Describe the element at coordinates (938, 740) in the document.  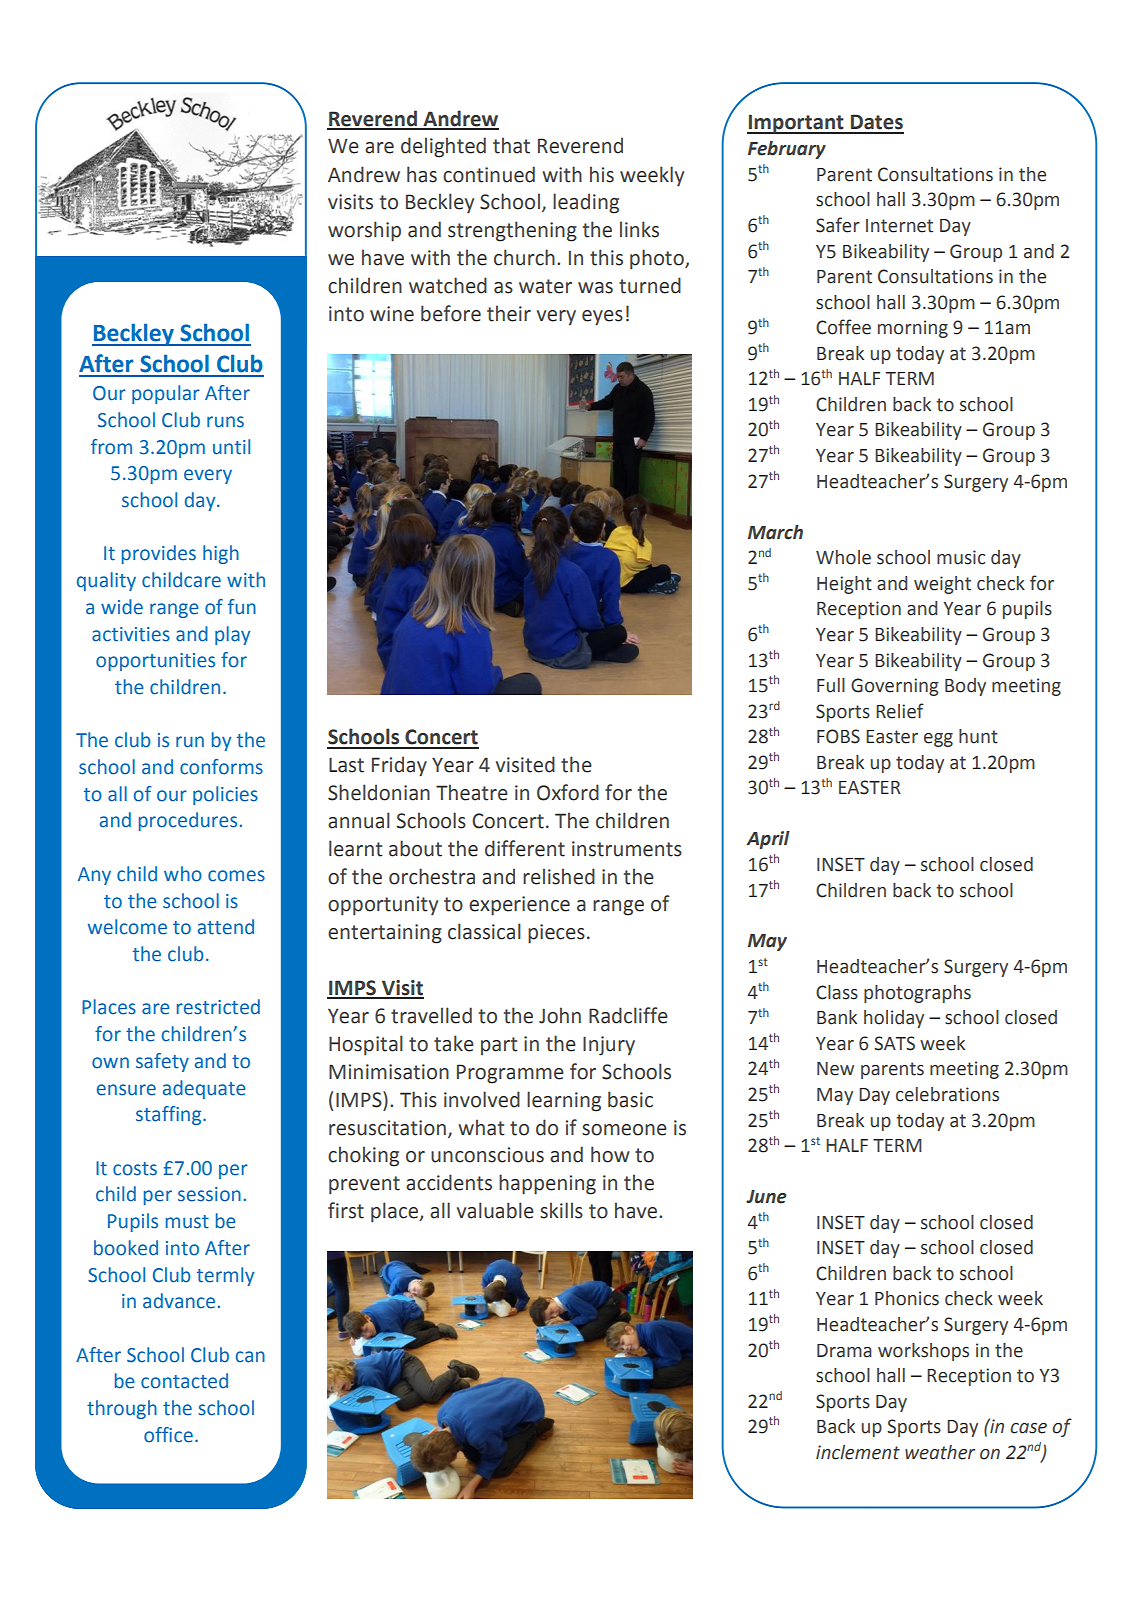
I see `egg` at that location.
